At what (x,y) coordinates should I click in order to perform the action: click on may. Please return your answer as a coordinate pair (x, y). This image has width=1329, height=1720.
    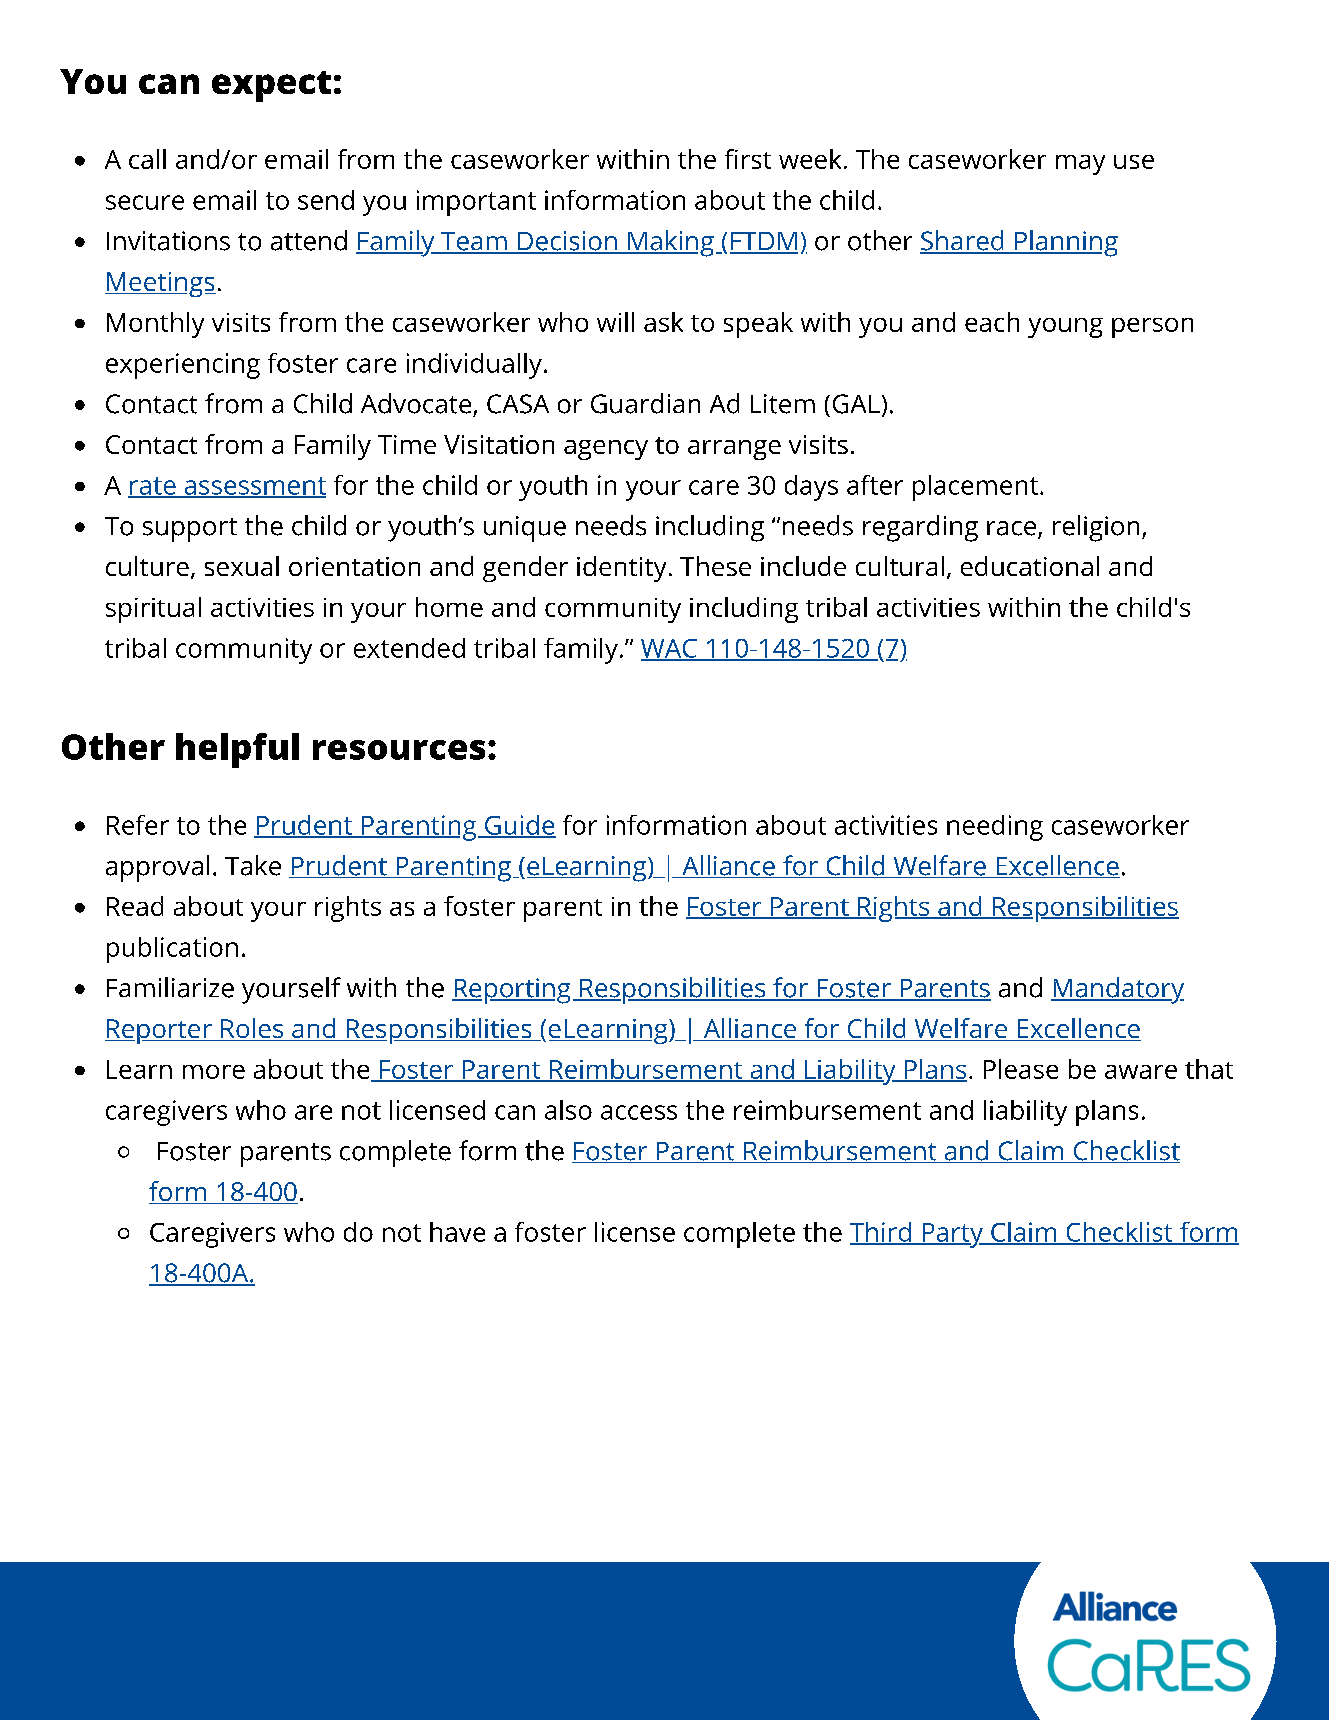
    Looking at the image, I should click on (1080, 165).
